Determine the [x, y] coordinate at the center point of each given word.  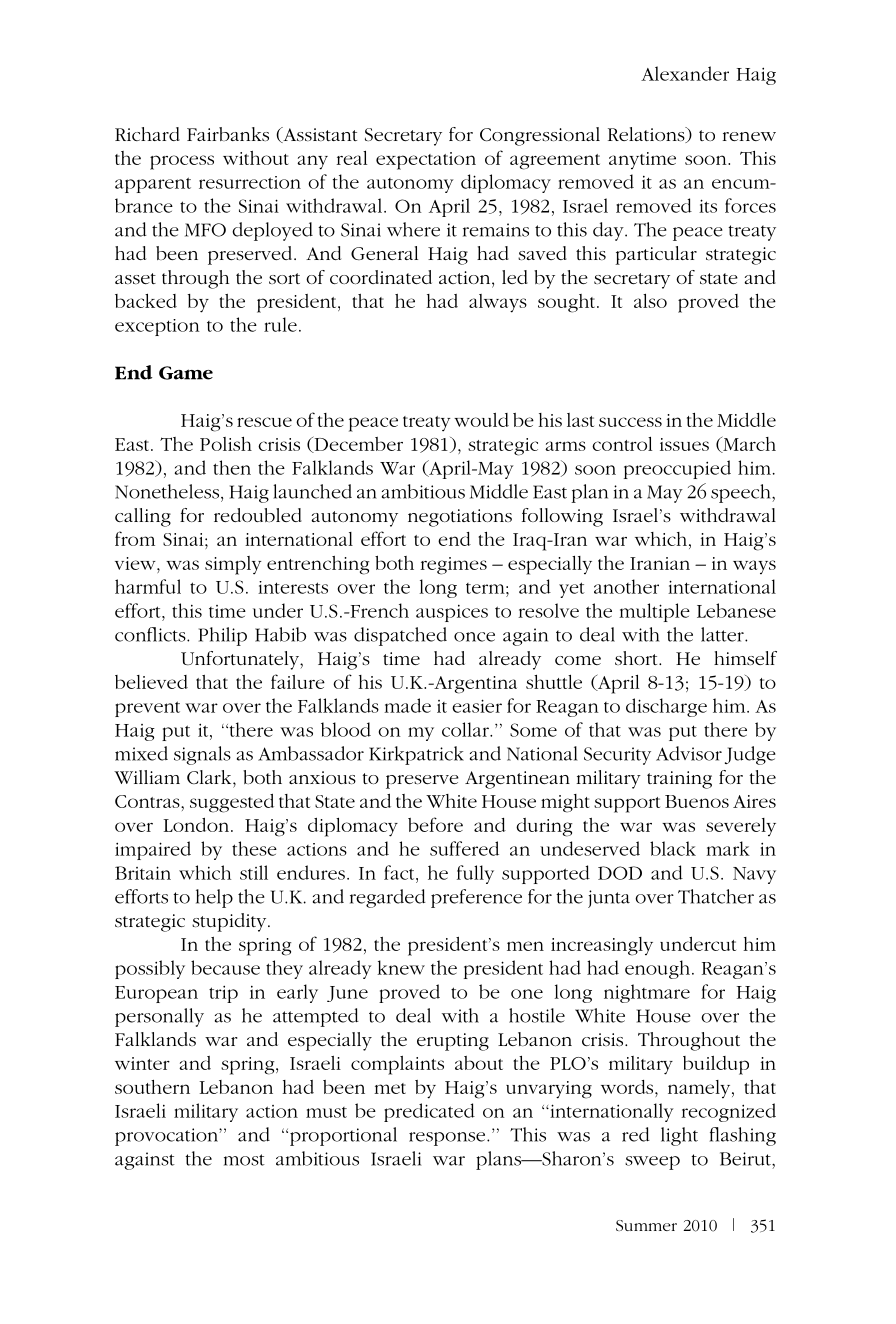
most [244, 1160]
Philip [222, 636]
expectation [426, 161]
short [637, 658]
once [474, 637]
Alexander [685, 73]
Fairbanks [228, 134]
